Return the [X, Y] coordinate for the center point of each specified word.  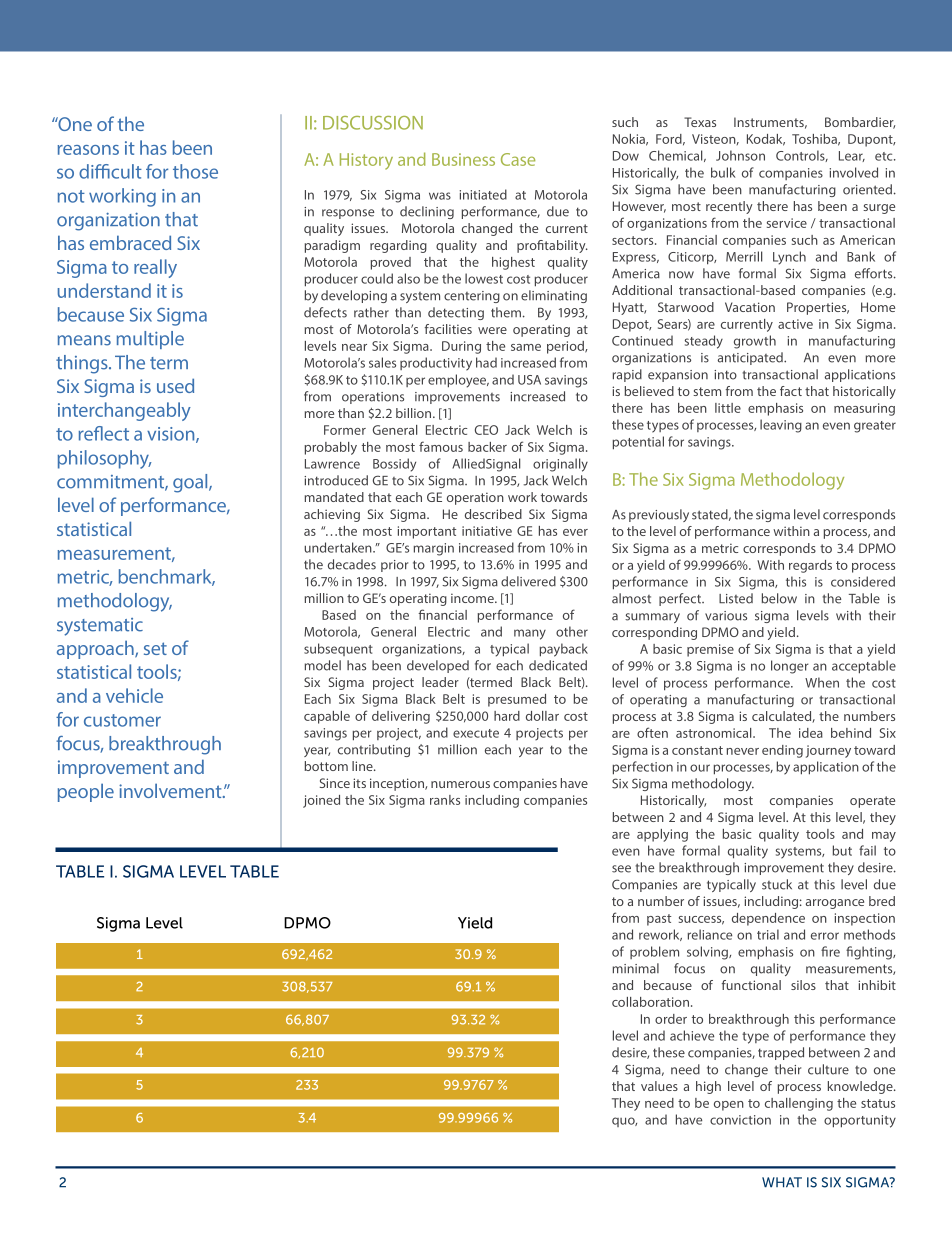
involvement [171, 790]
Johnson [740, 155]
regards [810, 566]
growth [755, 342]
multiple [150, 340]
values [659, 1086]
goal [191, 483]
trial [768, 934]
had [486, 362]
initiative [487, 531]
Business [463, 159]
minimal [636, 968]
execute [476, 733]
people [86, 792]
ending [782, 751]
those [195, 171]
